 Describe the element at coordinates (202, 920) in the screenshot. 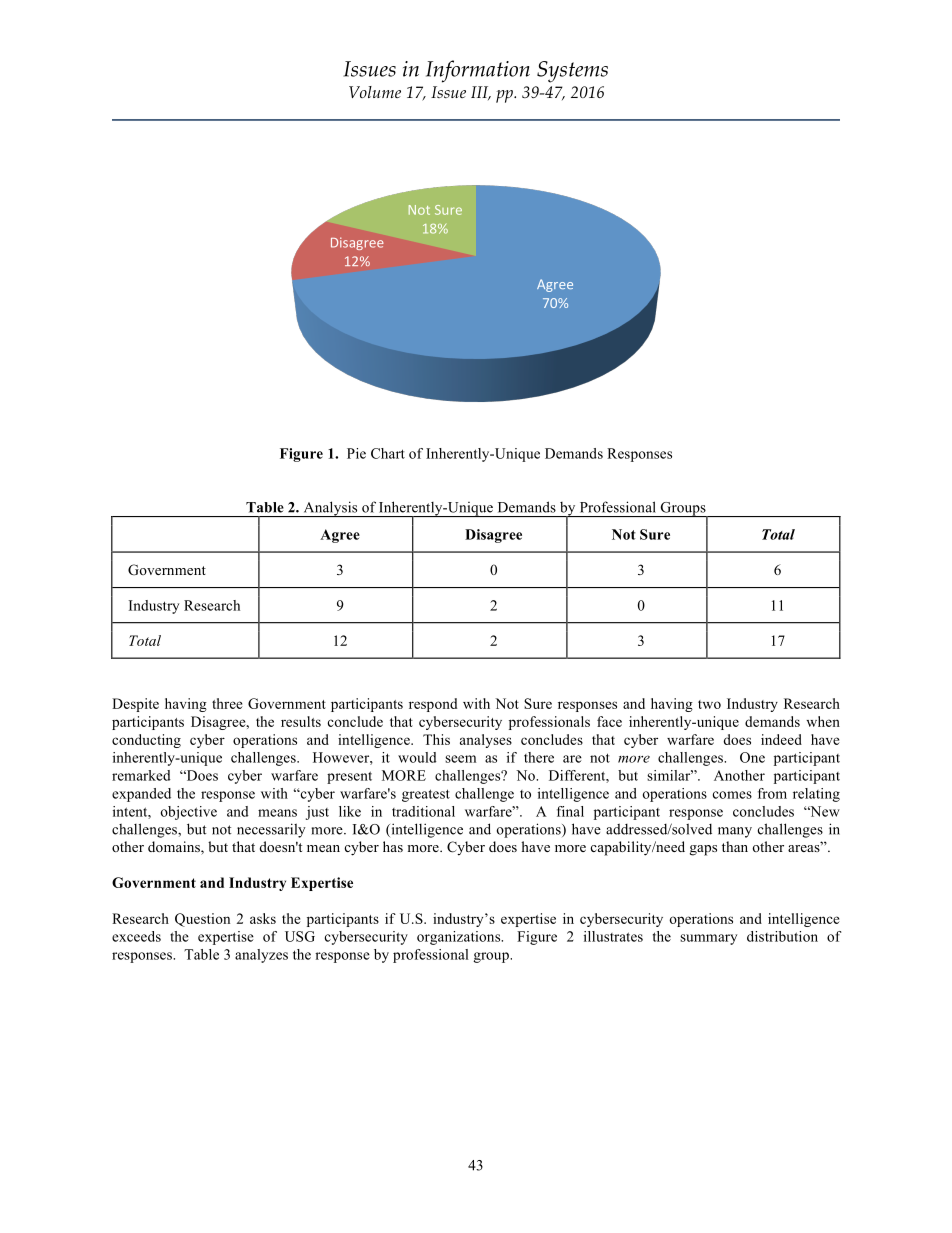

I see `Question` at that location.
